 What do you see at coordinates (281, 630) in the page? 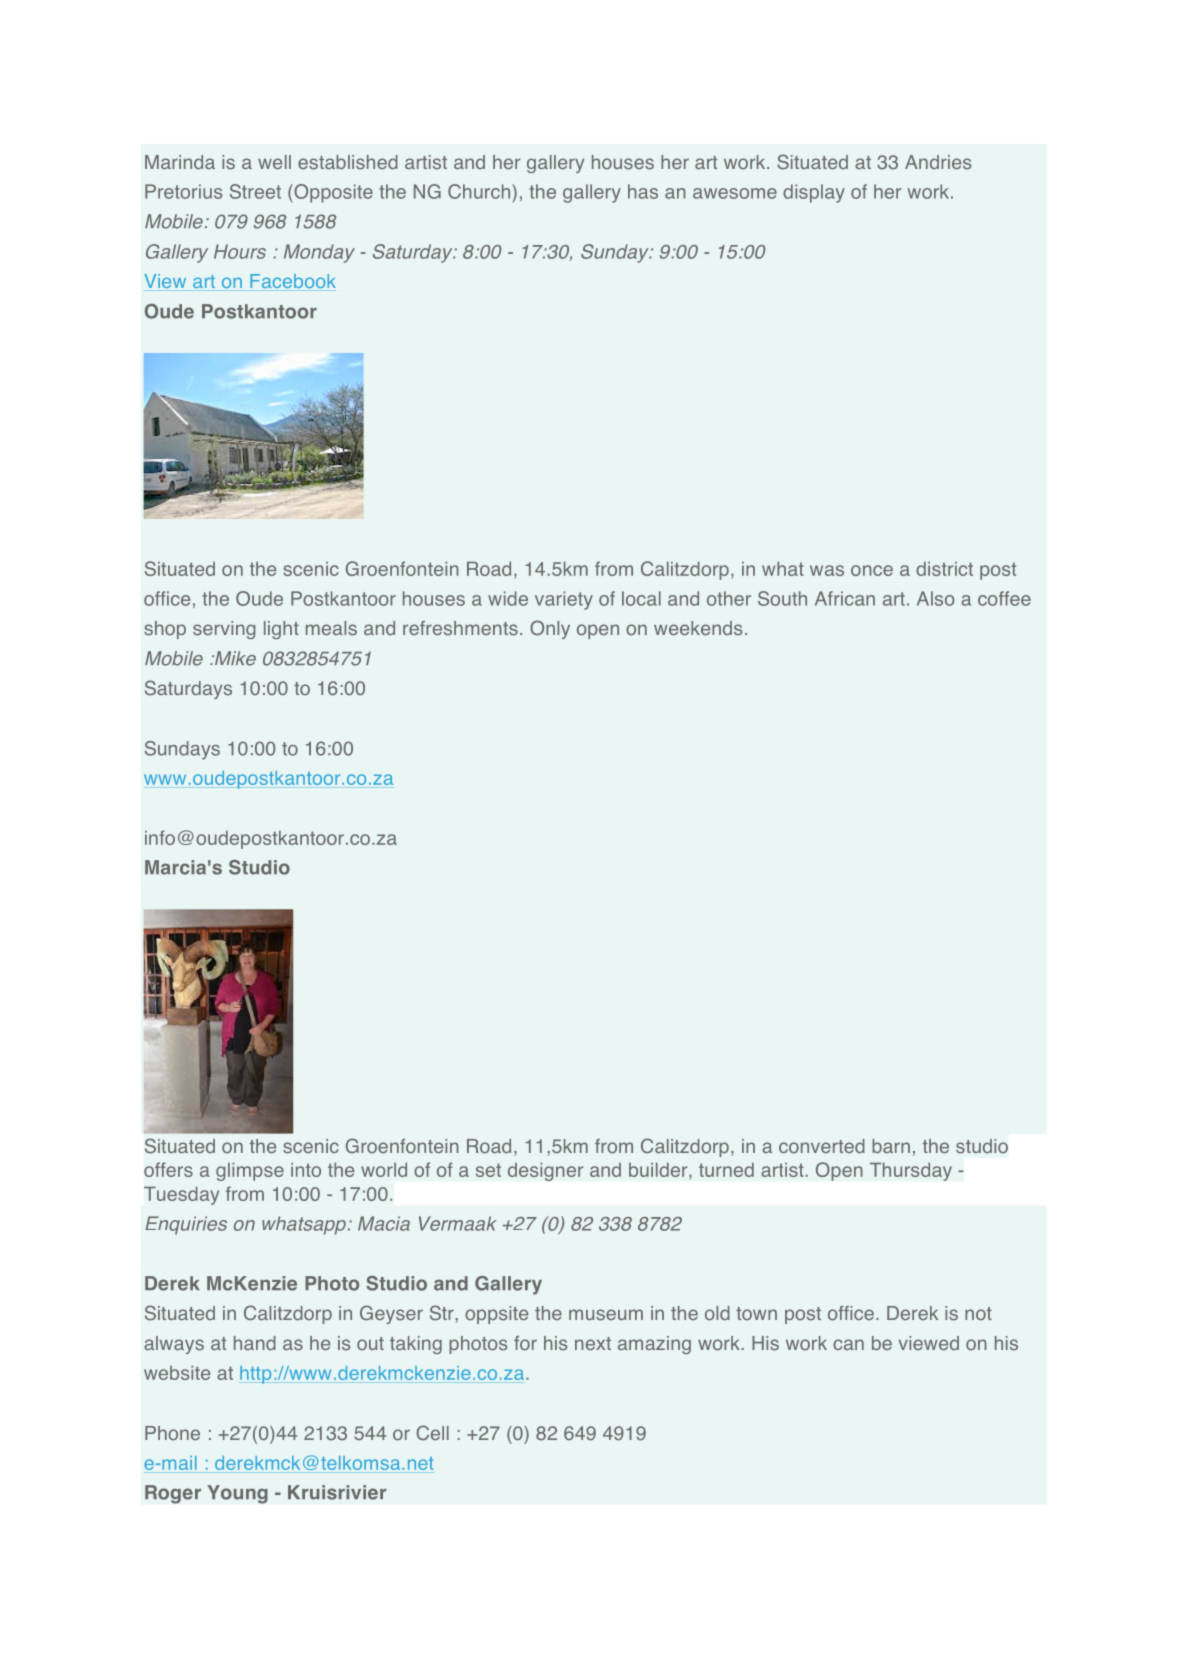
I see `light` at bounding box center [281, 630].
